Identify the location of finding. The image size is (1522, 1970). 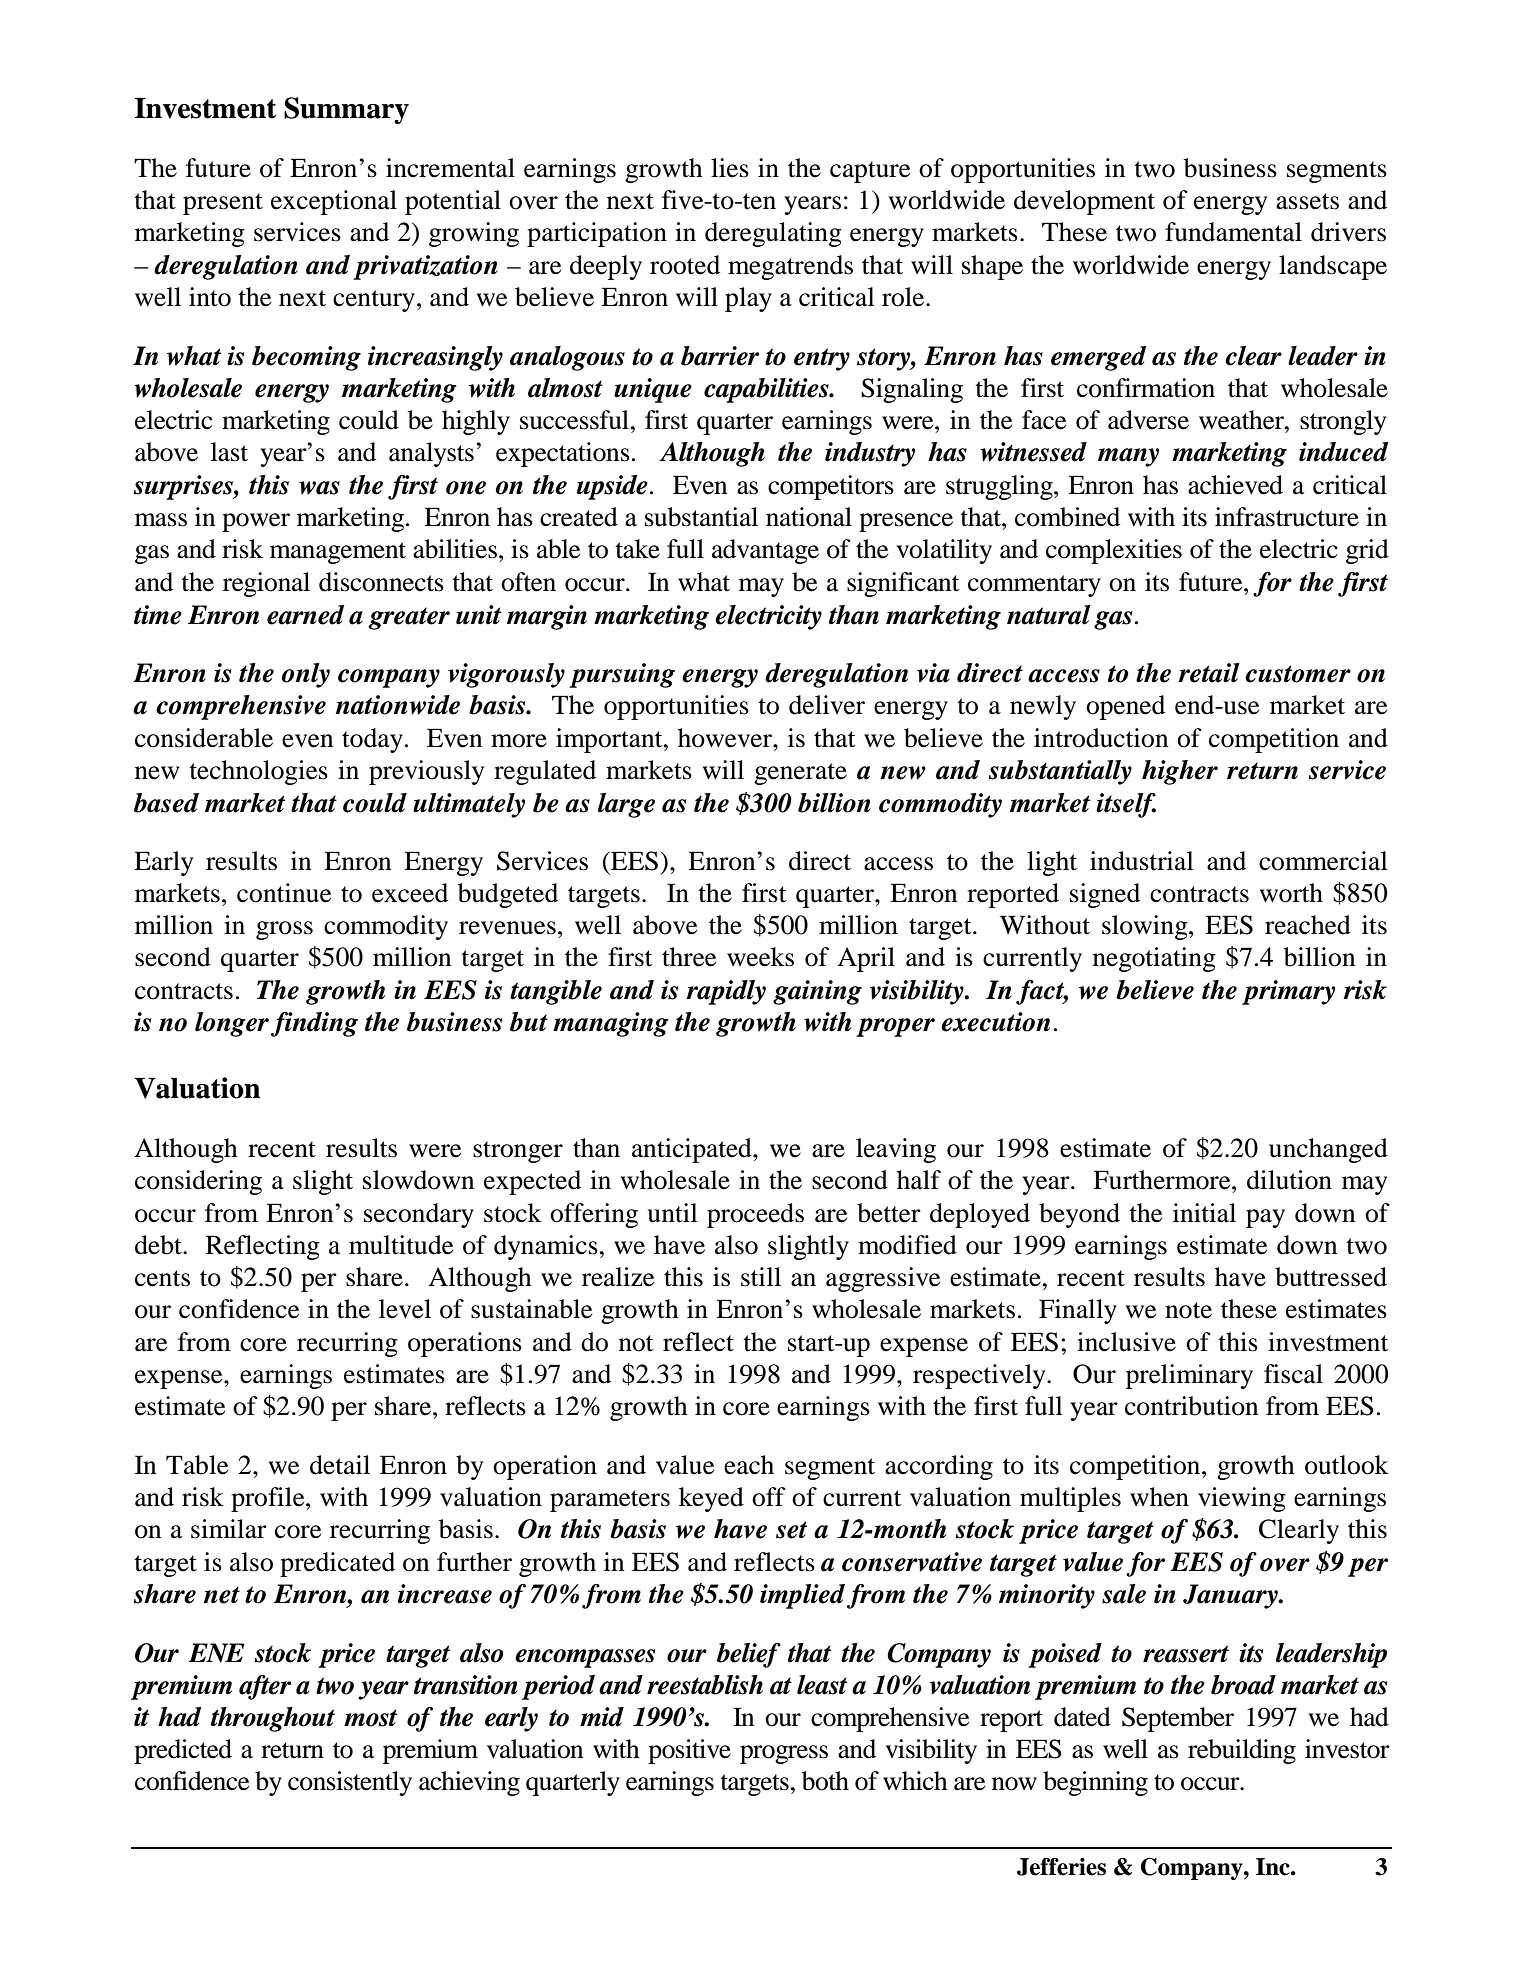
(314, 1024).
